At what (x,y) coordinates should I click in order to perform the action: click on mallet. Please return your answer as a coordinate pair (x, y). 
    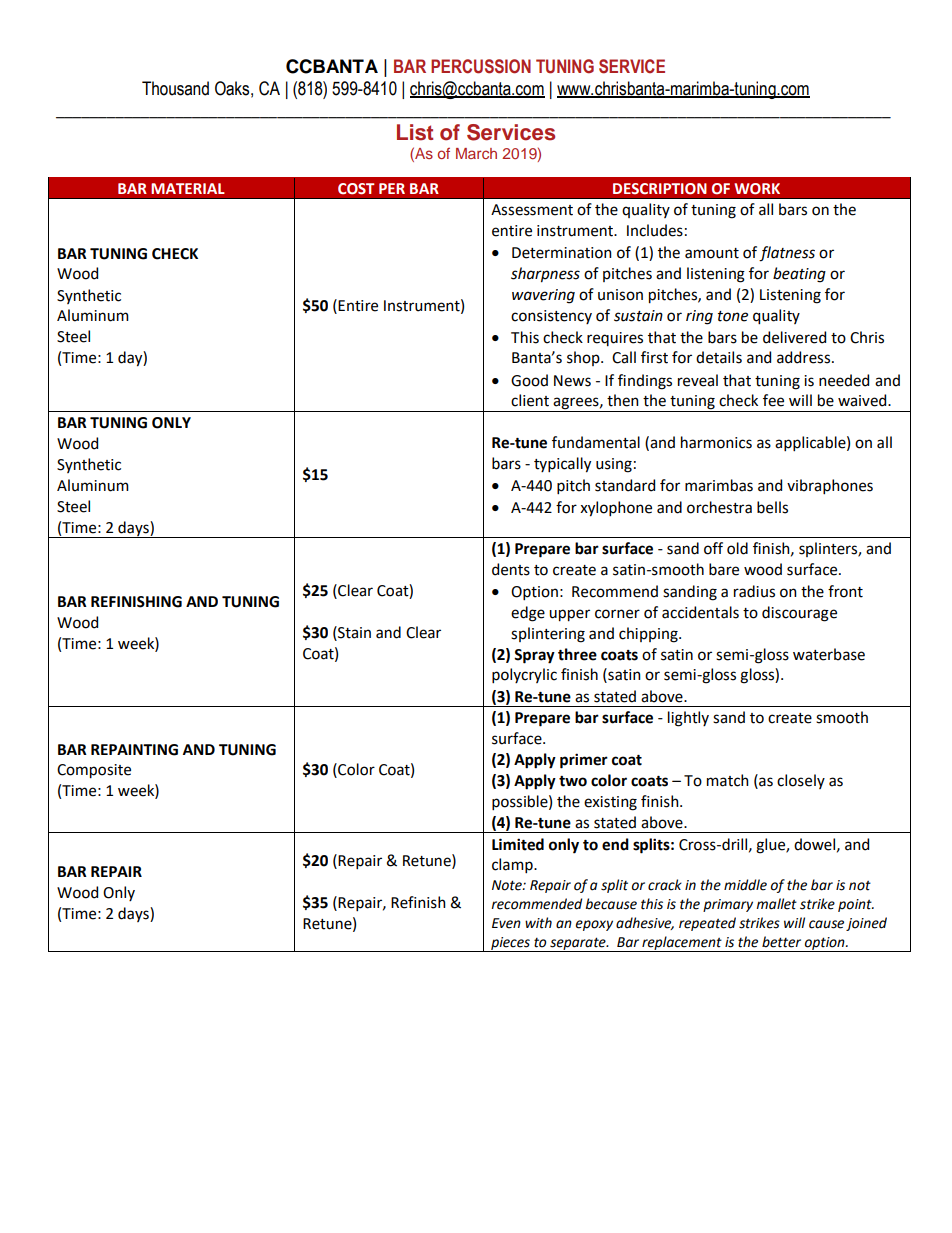
    Looking at the image, I should click on (776, 904).
